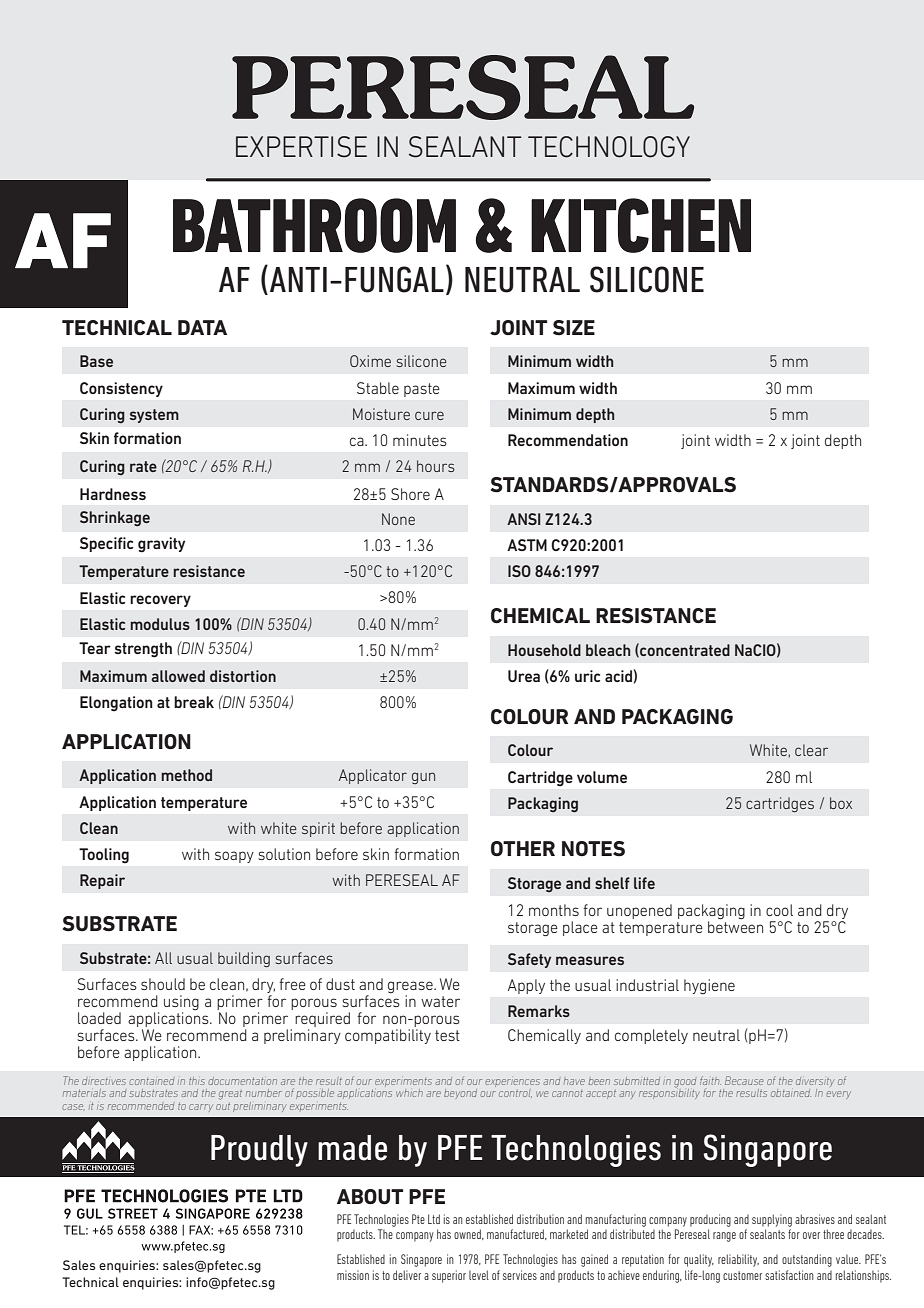 The height and width of the page is (1308, 924). I want to click on TECHNOLOGY, so click(609, 147).
